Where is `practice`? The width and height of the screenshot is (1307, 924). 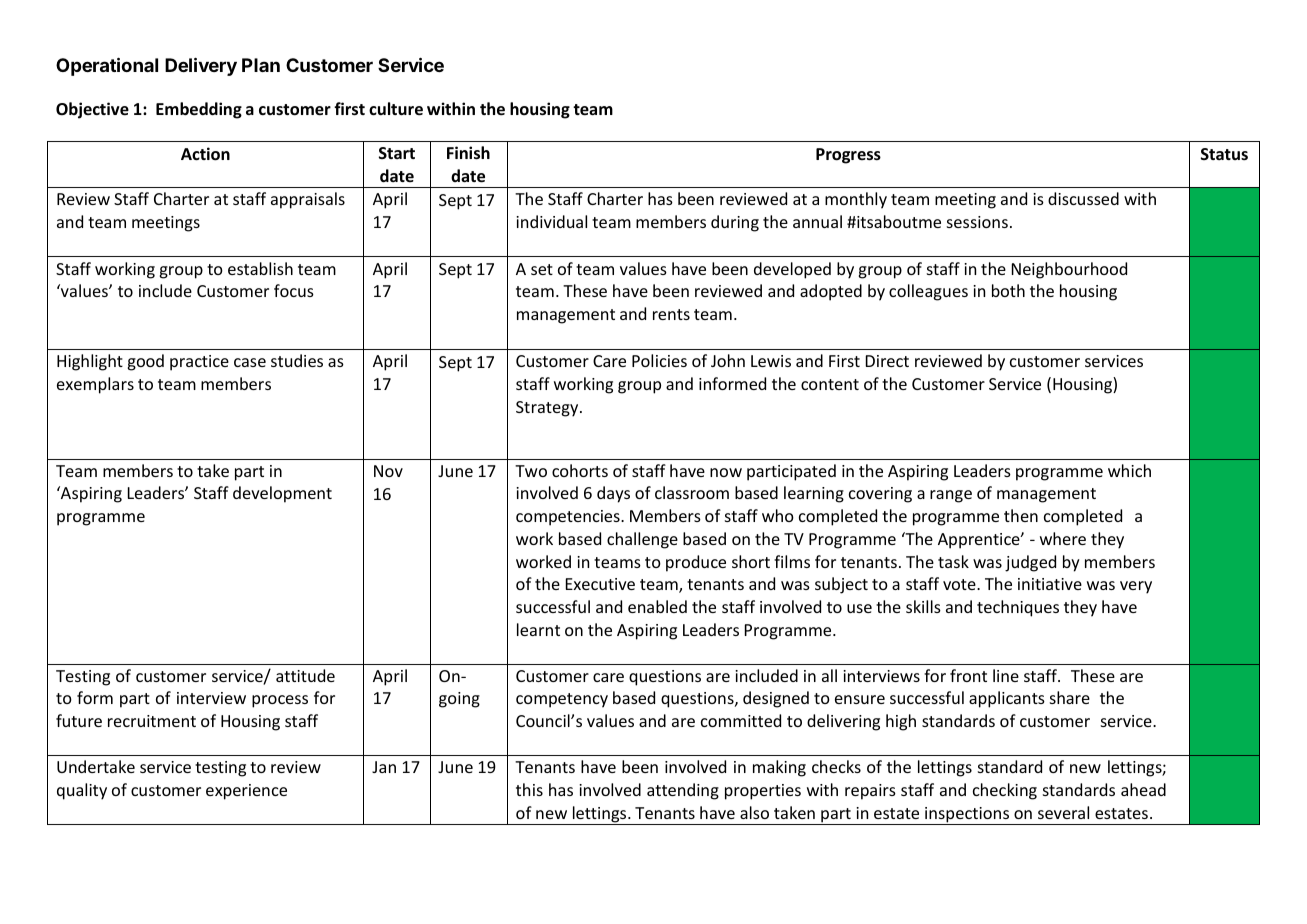
practice is located at coordinates (199, 363).
